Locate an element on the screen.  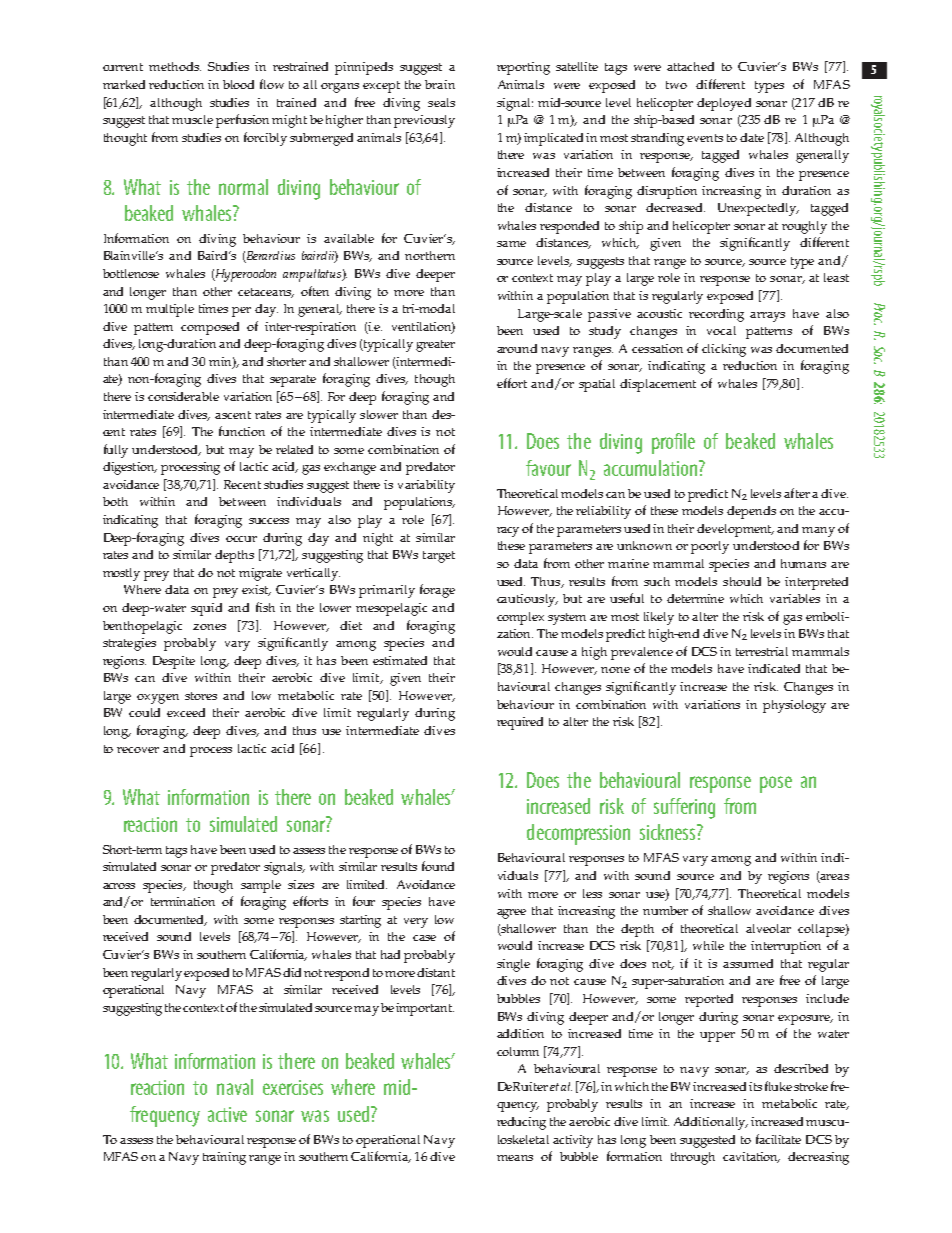
training is located at coordinates (224, 1158).
